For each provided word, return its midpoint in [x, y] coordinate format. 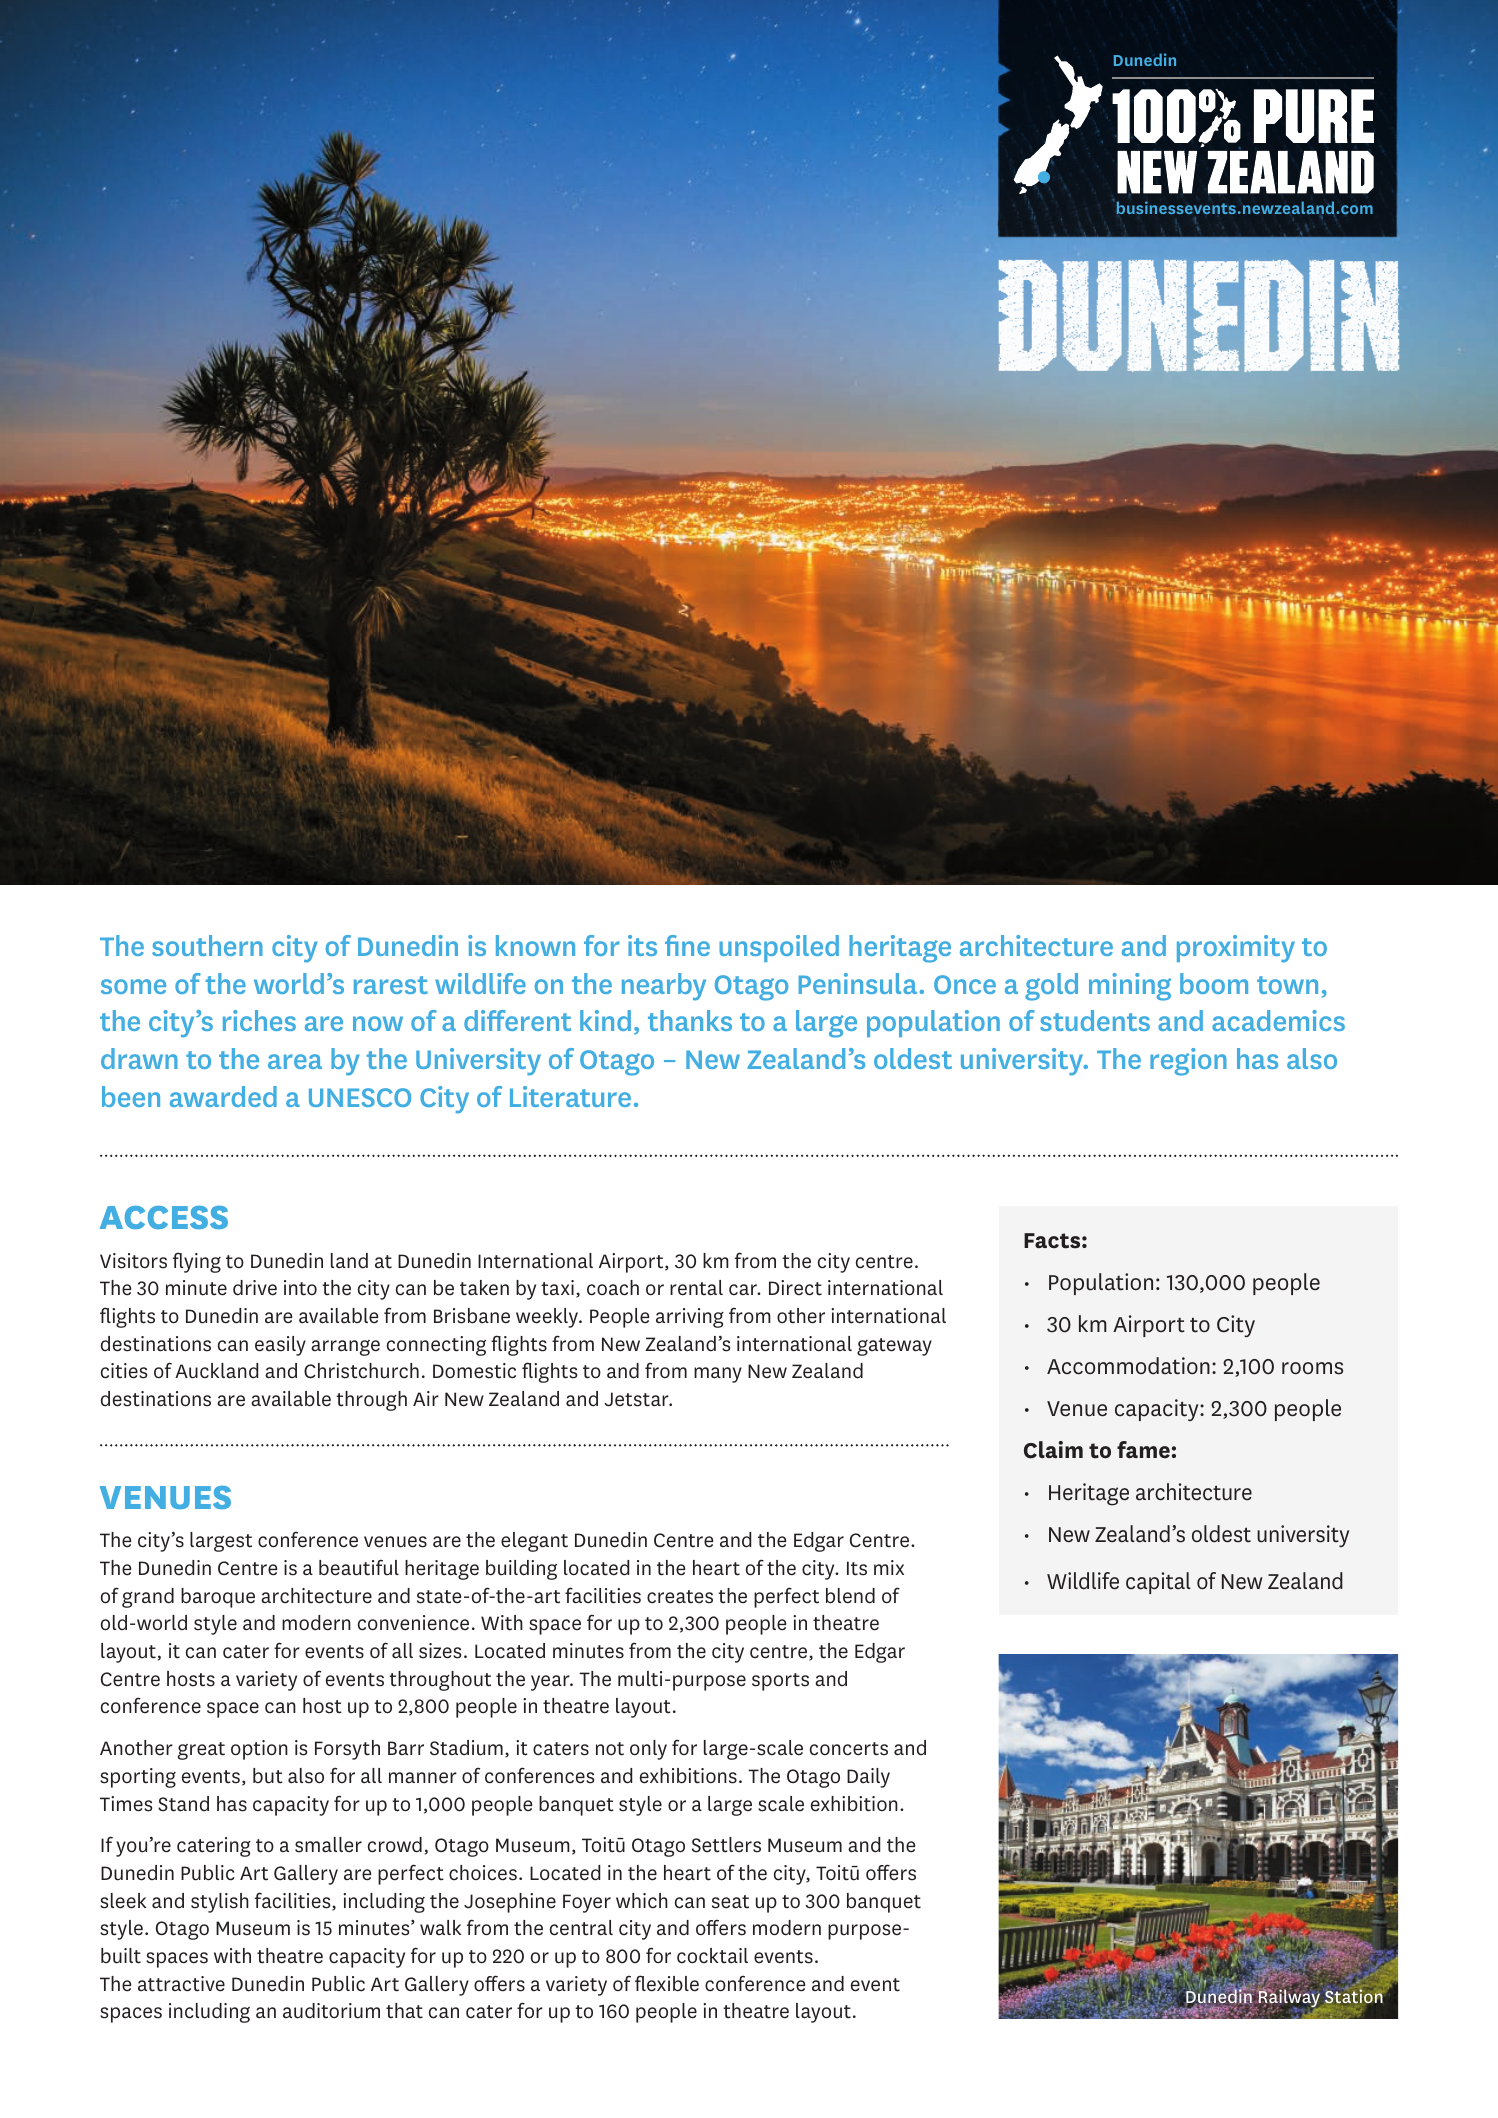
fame [1143, 1450]
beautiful [359, 1567]
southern [207, 945]
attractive [181, 1984]
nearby [664, 986]
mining [1130, 987]
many [718, 1375]
